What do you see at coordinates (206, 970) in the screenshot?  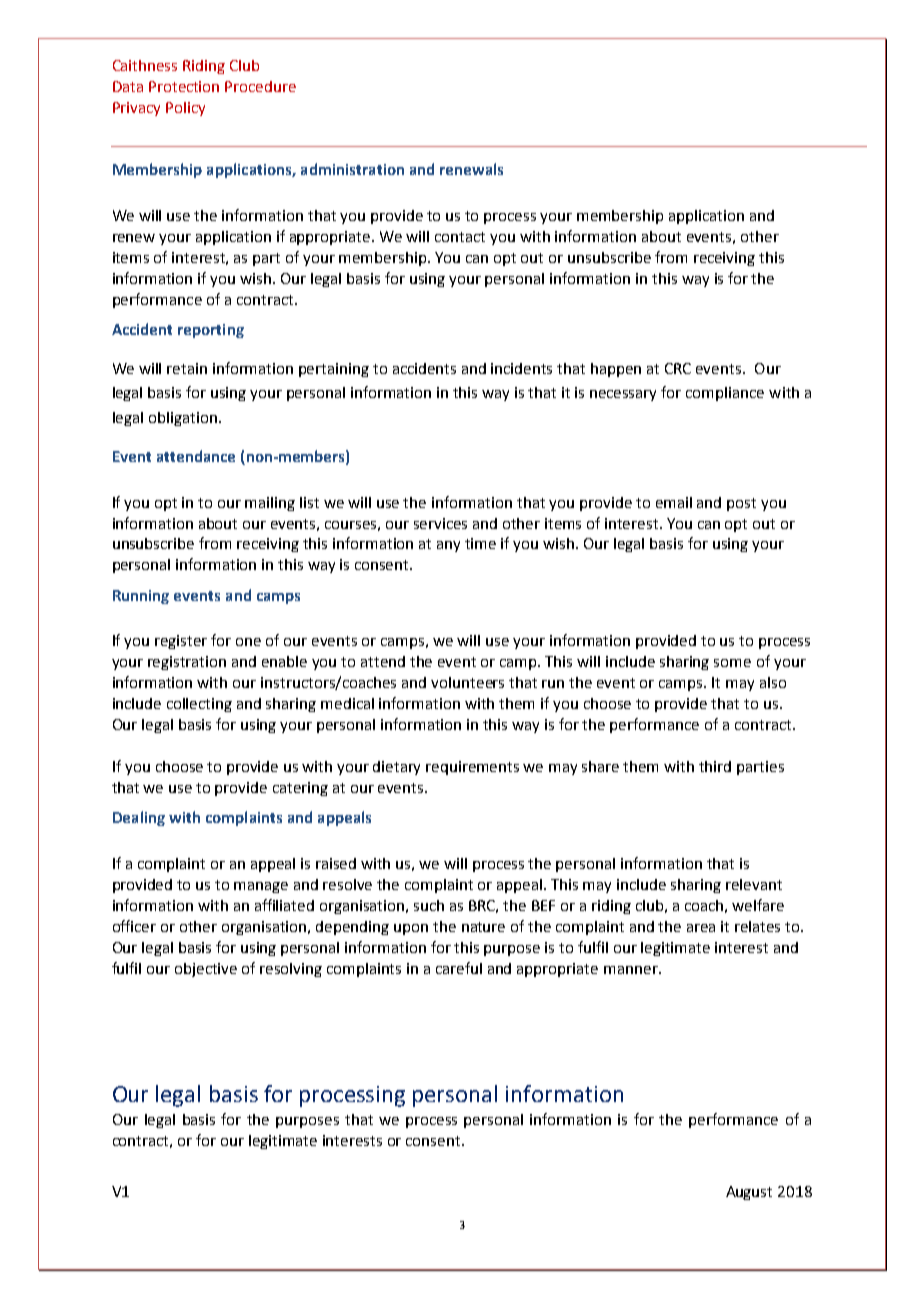 I see `objective` at bounding box center [206, 970].
